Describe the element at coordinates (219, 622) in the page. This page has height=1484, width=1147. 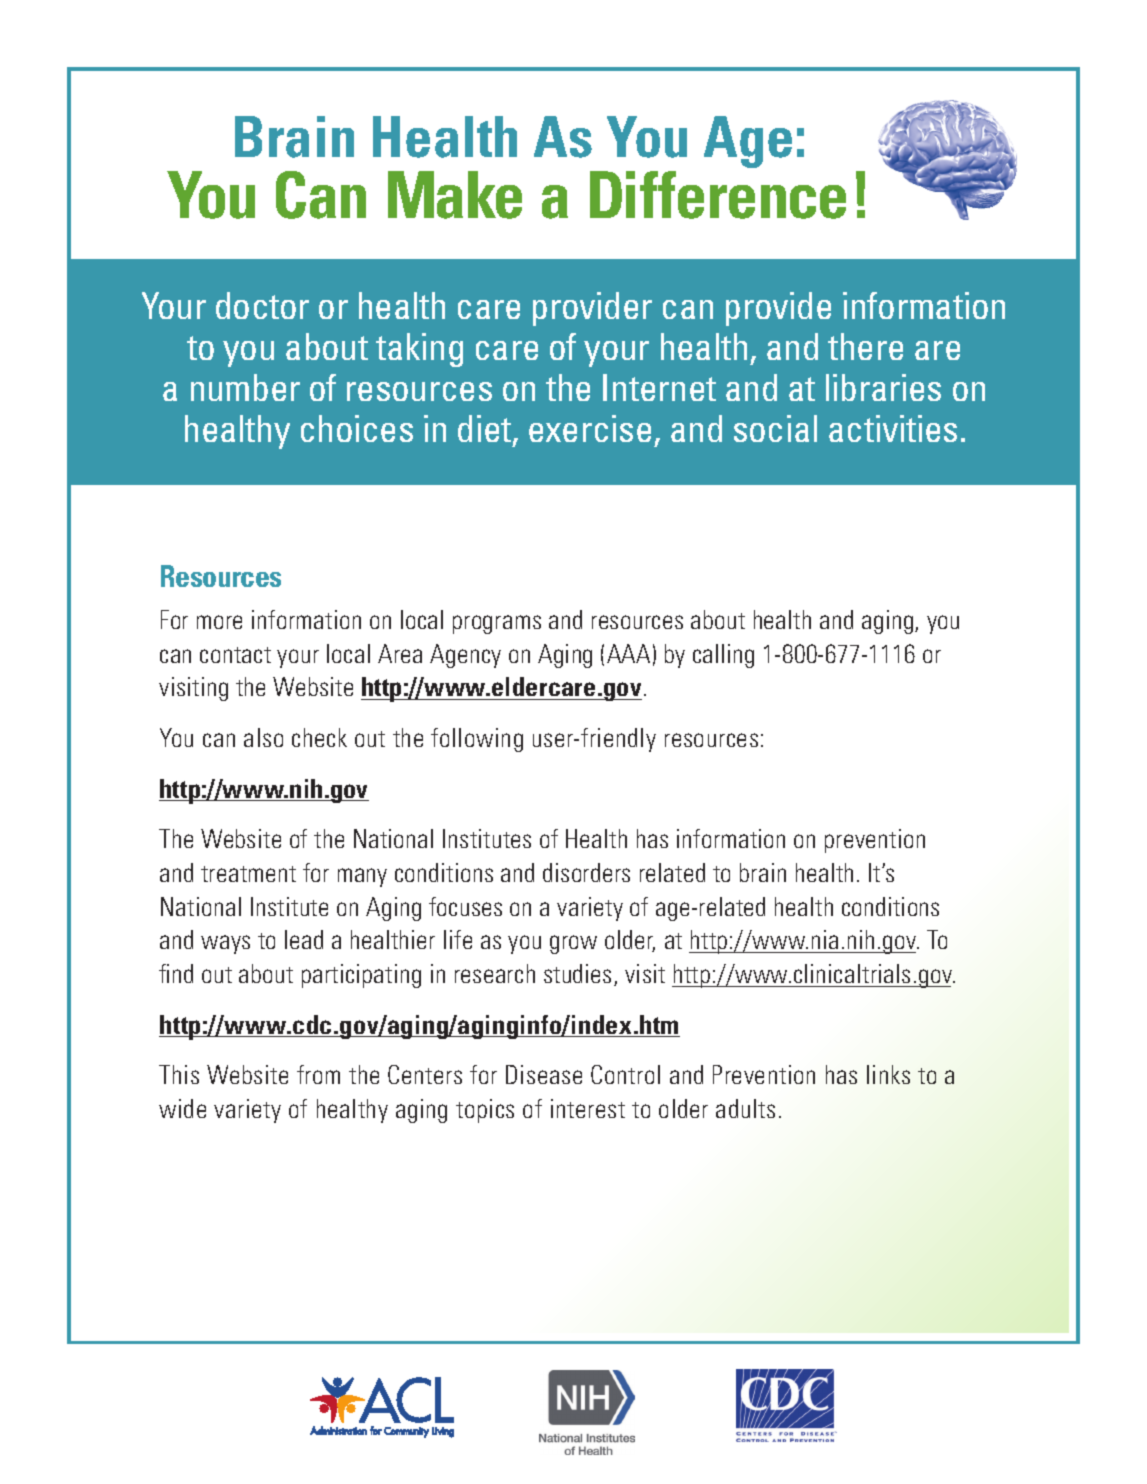
I see `more` at that location.
